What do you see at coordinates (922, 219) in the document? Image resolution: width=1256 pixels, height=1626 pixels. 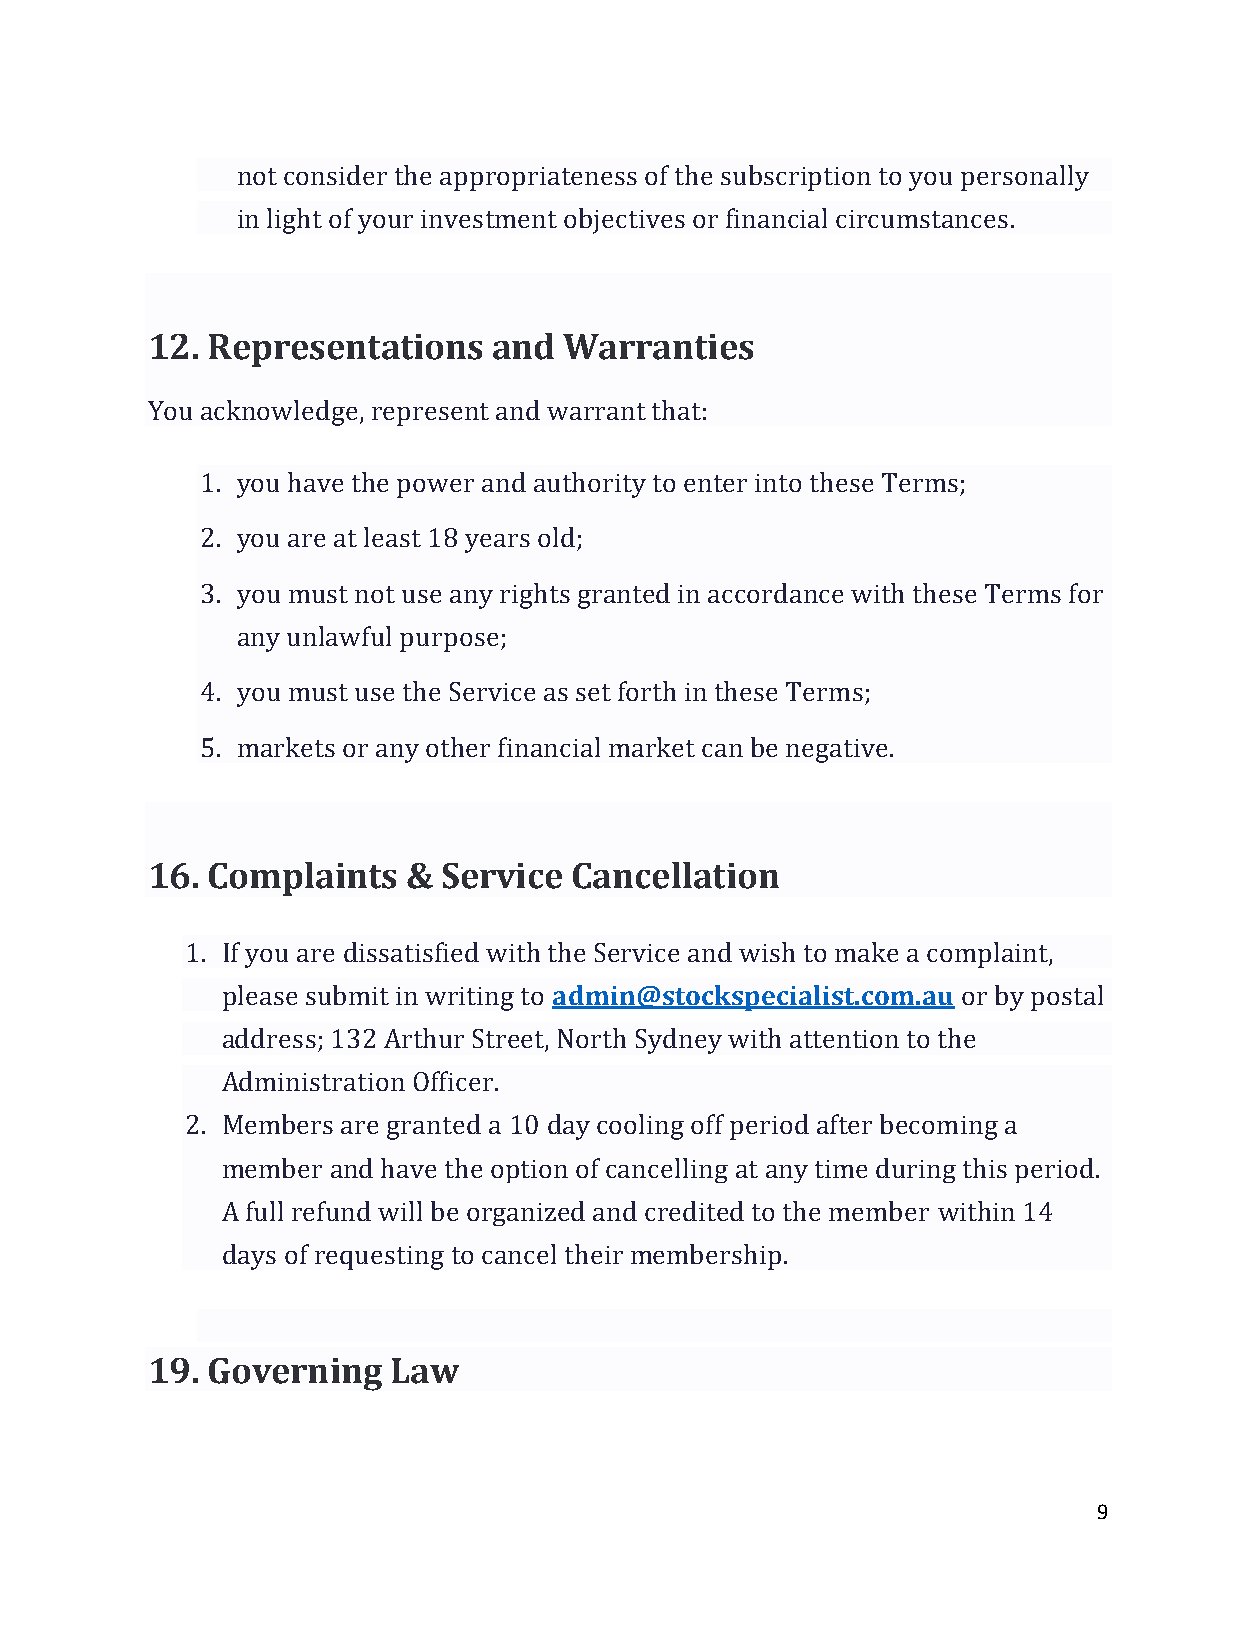 I see `circumstances` at bounding box center [922, 219].
